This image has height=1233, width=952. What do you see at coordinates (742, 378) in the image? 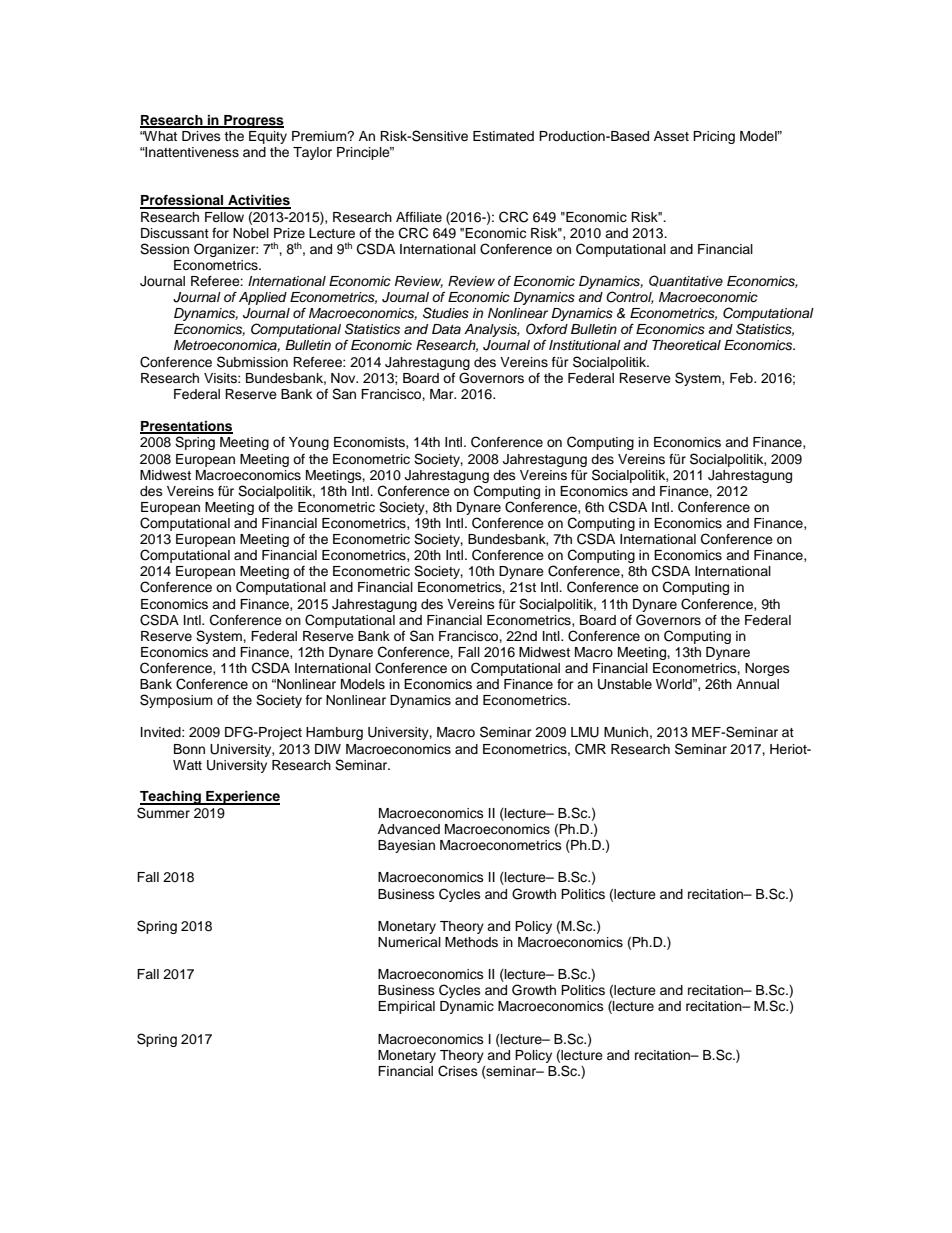
I see `Feb` at bounding box center [742, 378].
